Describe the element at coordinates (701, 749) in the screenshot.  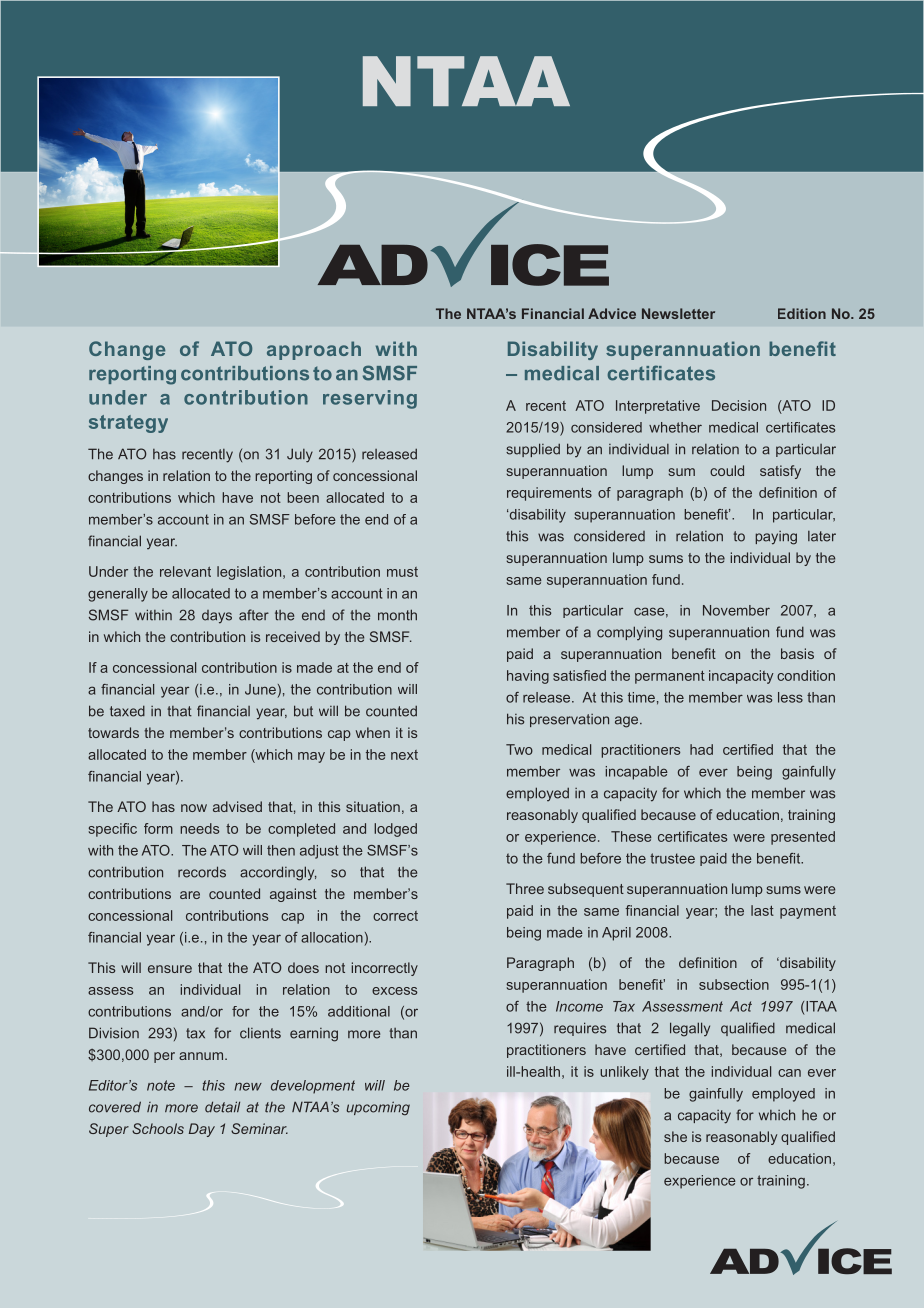
I see `had` at that location.
